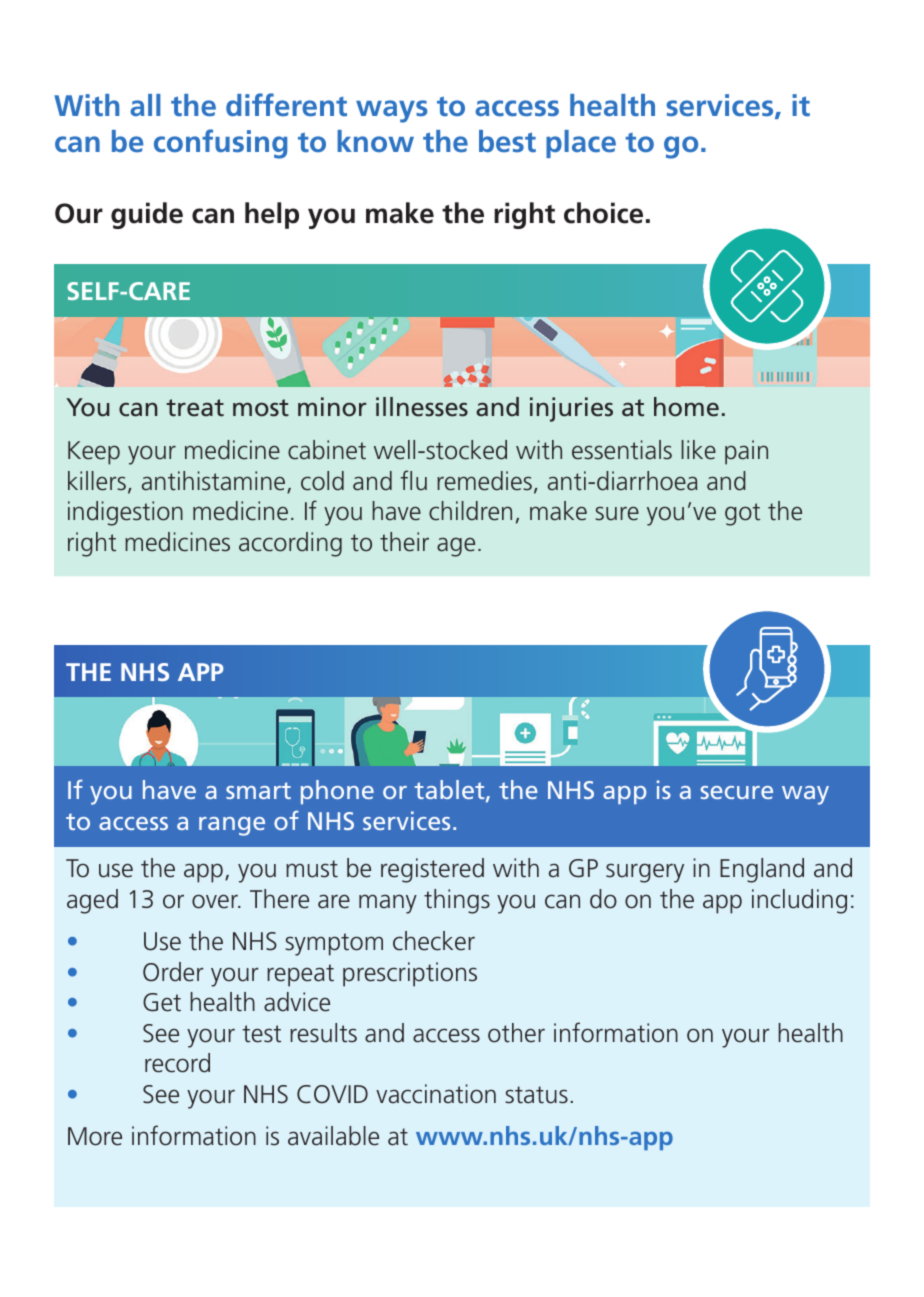 The height and width of the page is (1297, 924). What do you see at coordinates (404, 542) in the page?
I see `their` at bounding box center [404, 542].
